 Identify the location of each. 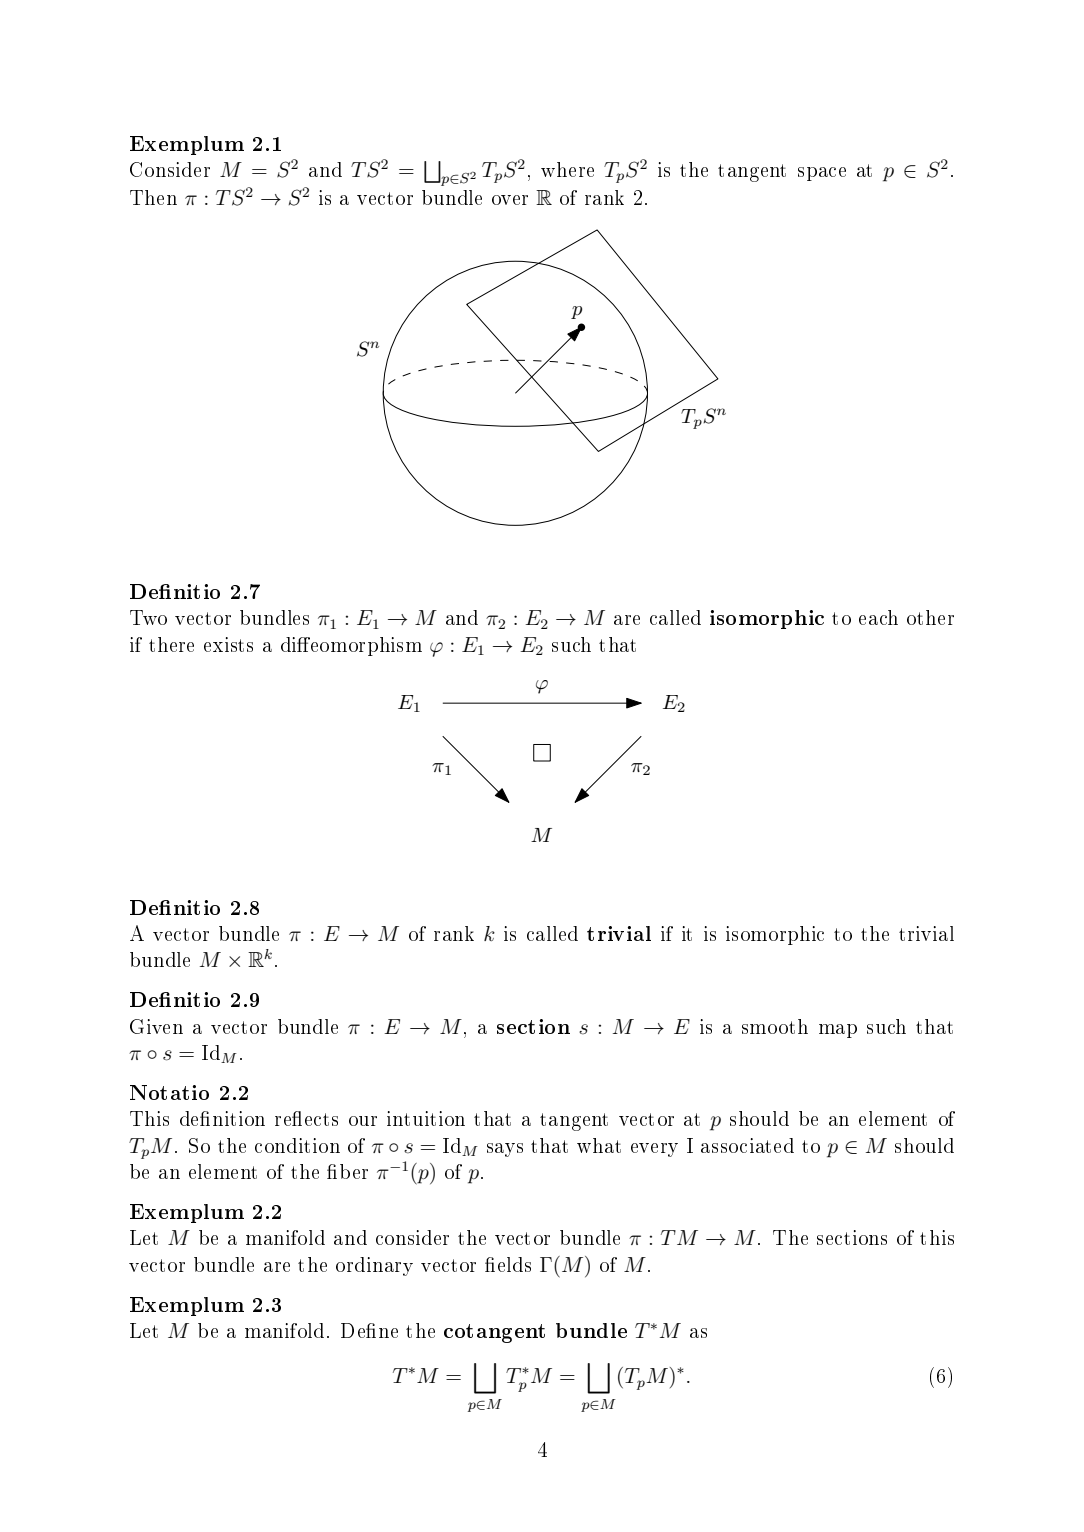
(878, 617).
